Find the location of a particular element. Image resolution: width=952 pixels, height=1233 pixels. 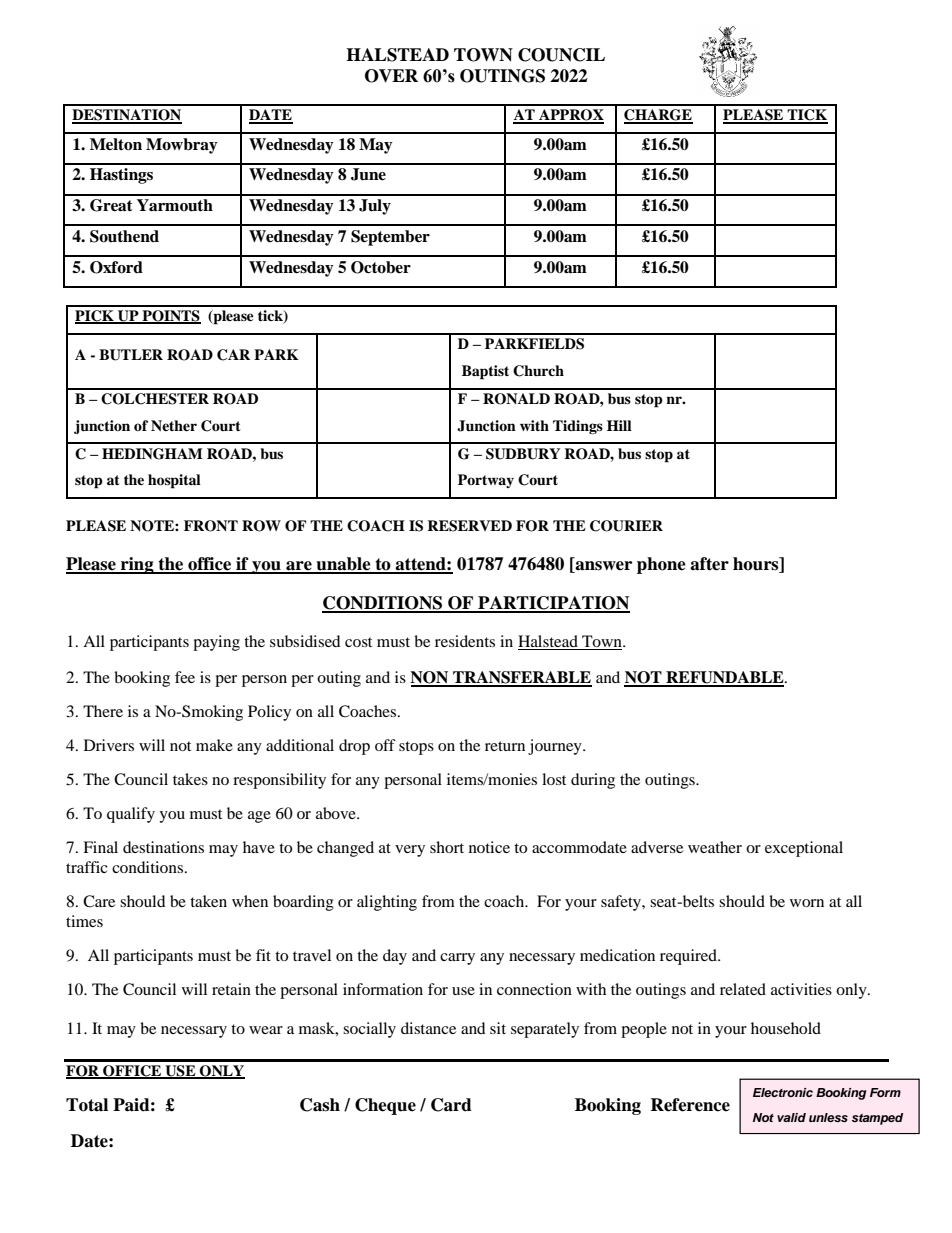

return is located at coordinates (505, 746).
